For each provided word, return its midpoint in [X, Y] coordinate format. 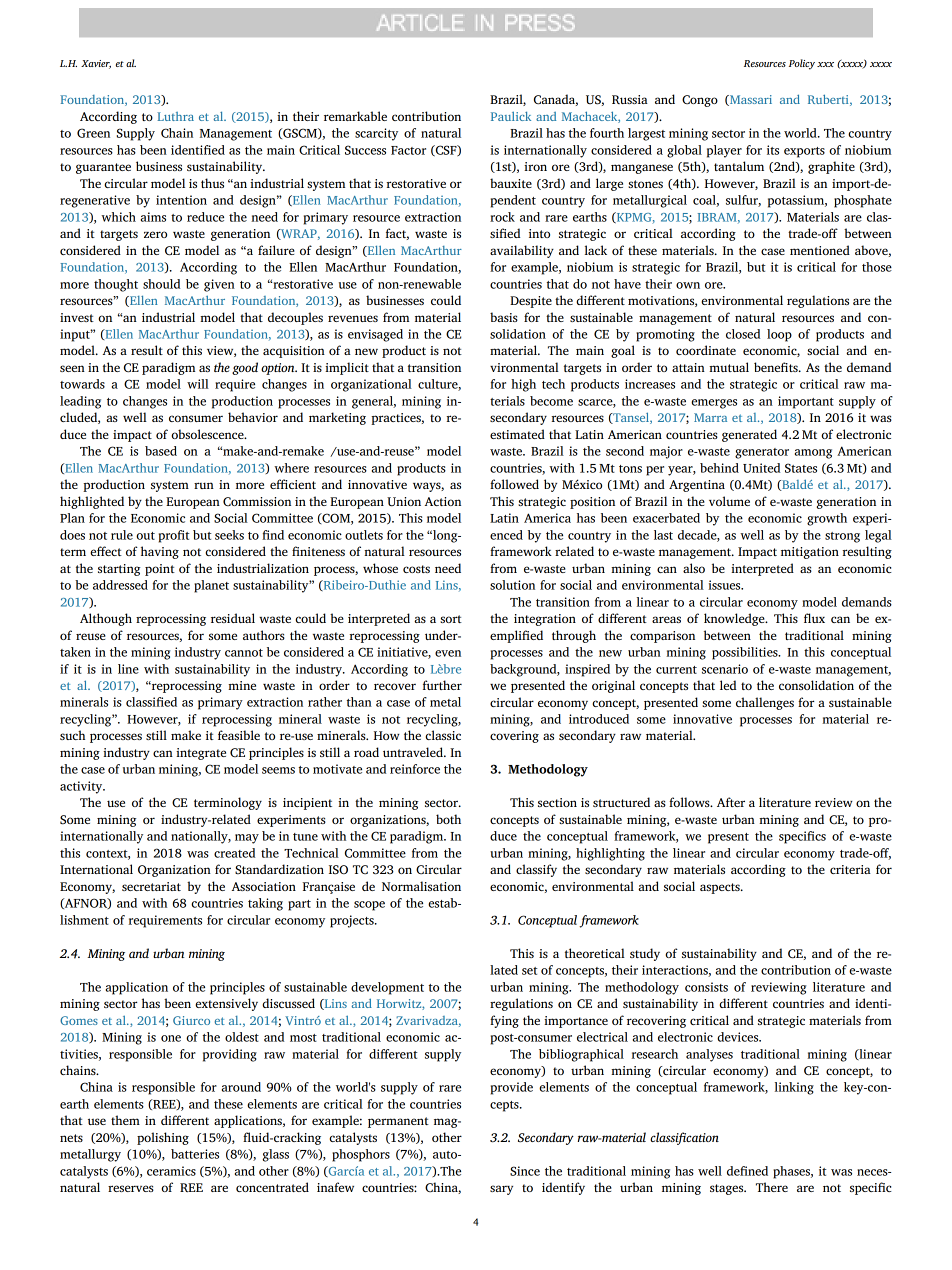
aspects [721, 888]
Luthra [175, 116]
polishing [163, 1138]
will [198, 384]
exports [804, 152]
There [772, 1187]
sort [451, 619]
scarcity [376, 134]
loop [779, 335]
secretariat [151, 886]
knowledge [735, 619]
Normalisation [421, 886]
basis [504, 317]
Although [106, 619]
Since [525, 1171]
